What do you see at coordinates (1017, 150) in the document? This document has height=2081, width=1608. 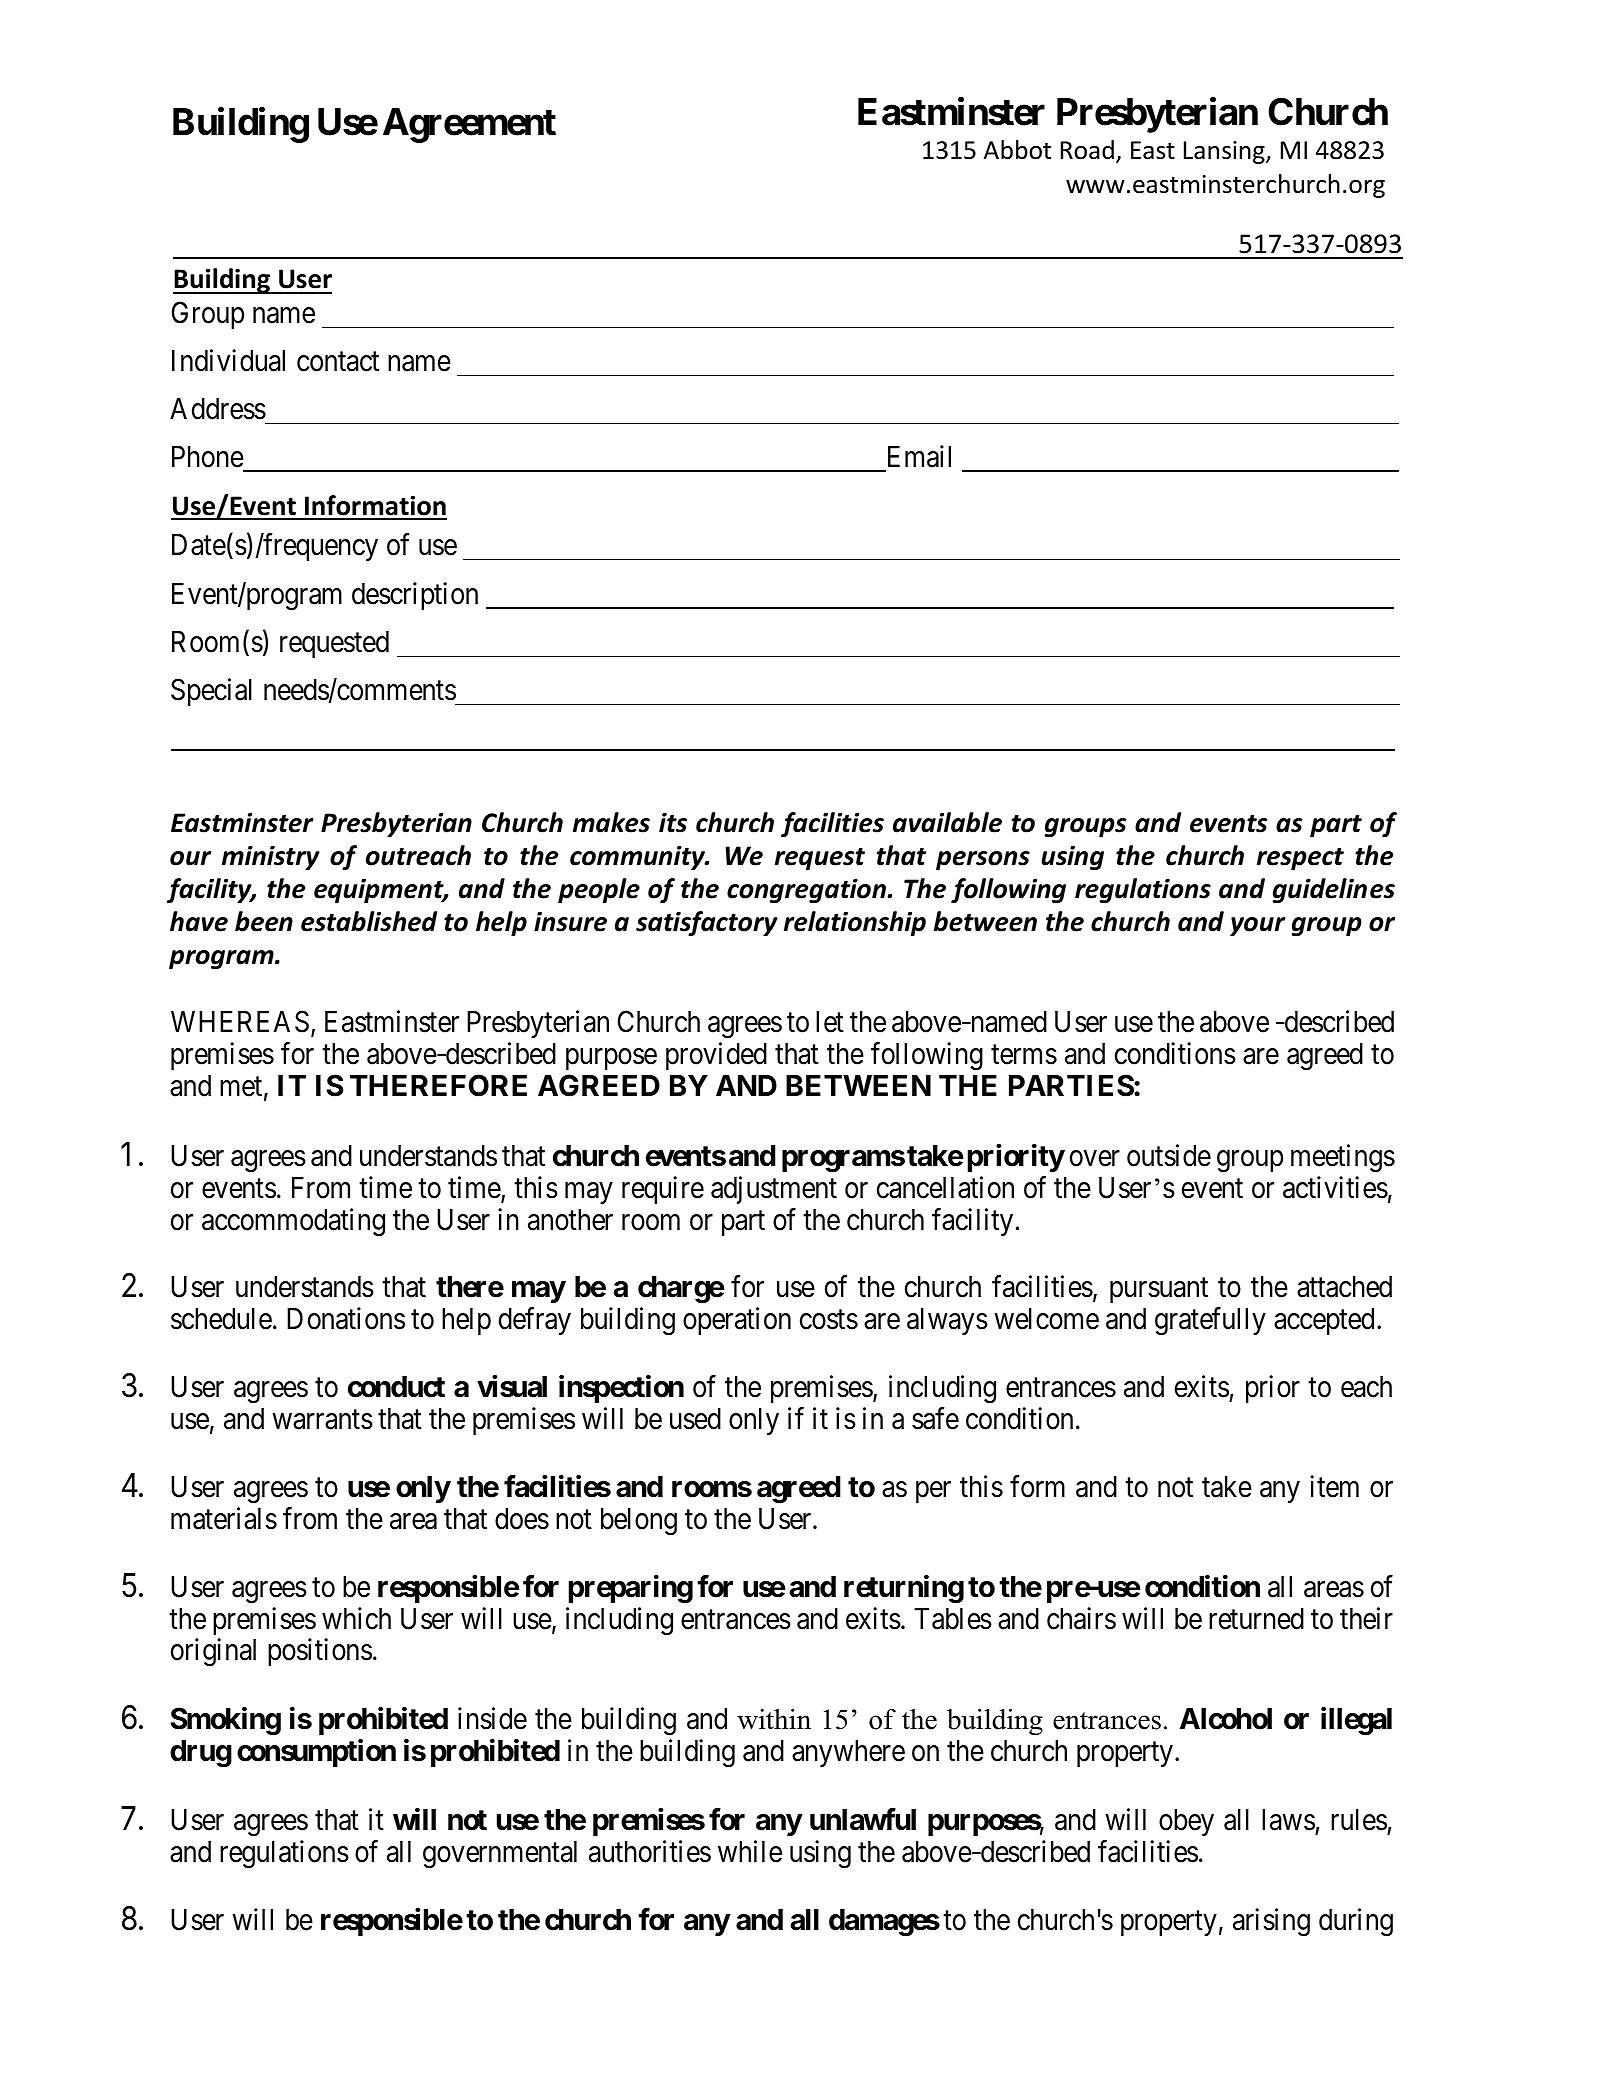 I see `Abbot` at bounding box center [1017, 150].
